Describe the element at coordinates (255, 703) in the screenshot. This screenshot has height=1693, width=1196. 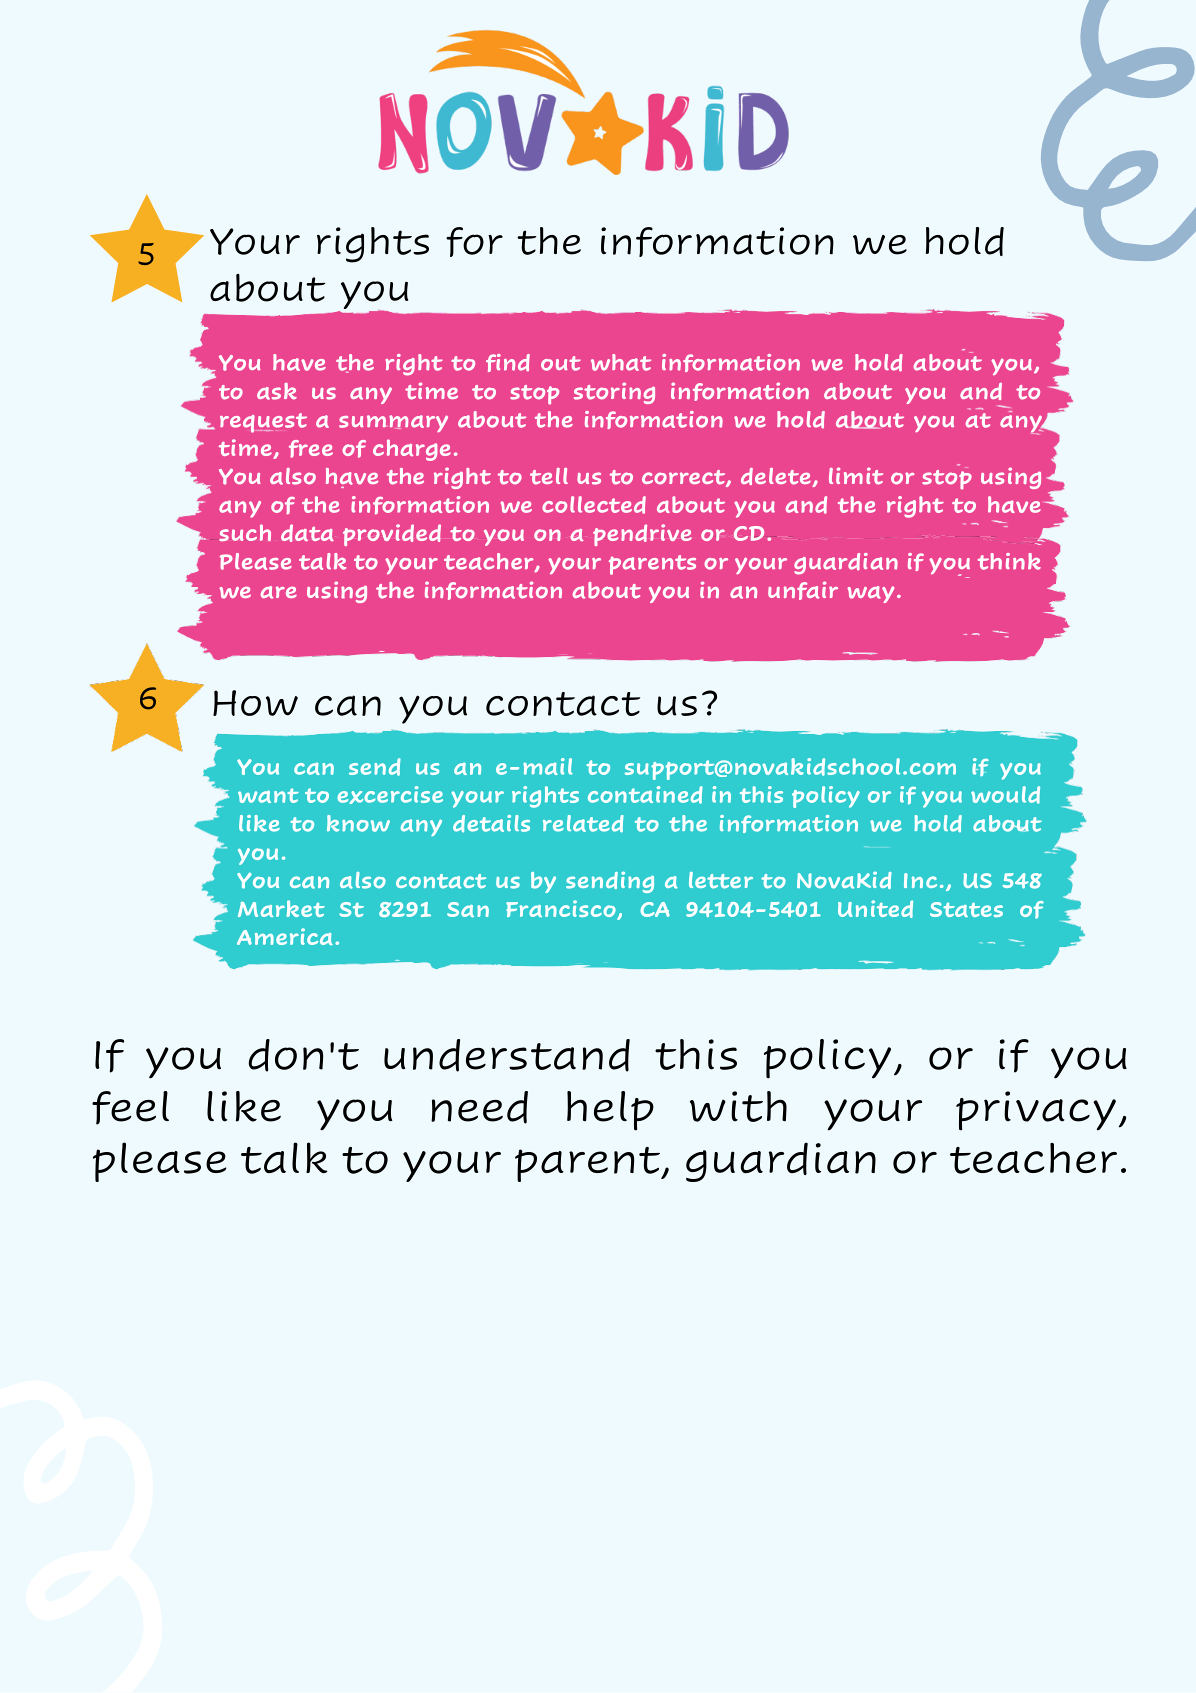
I see `How` at that location.
